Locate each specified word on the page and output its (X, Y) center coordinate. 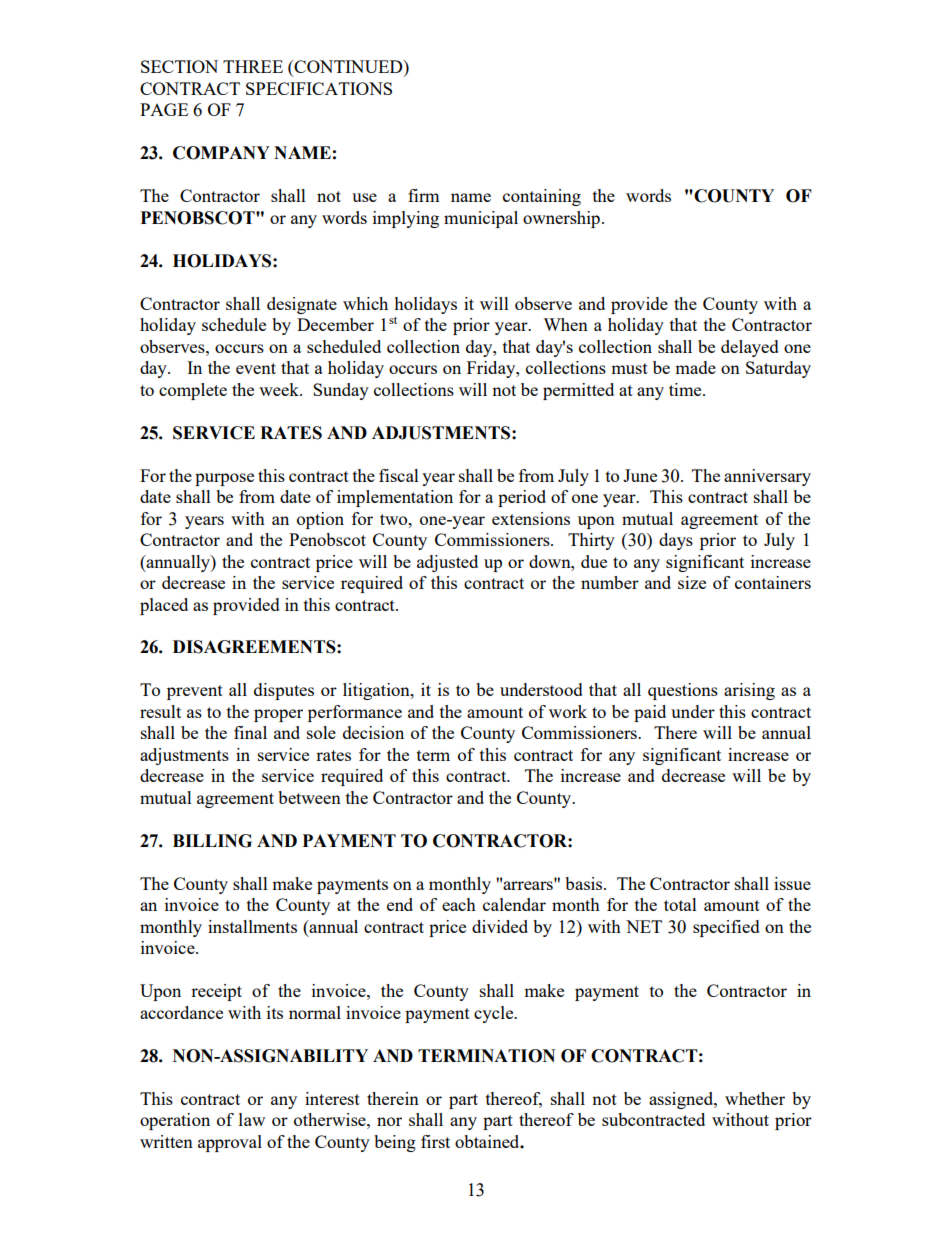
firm (423, 195)
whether (755, 1098)
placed (164, 606)
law (252, 1119)
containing (542, 197)
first (435, 1141)
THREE (253, 66)
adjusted (447, 563)
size (692, 582)
